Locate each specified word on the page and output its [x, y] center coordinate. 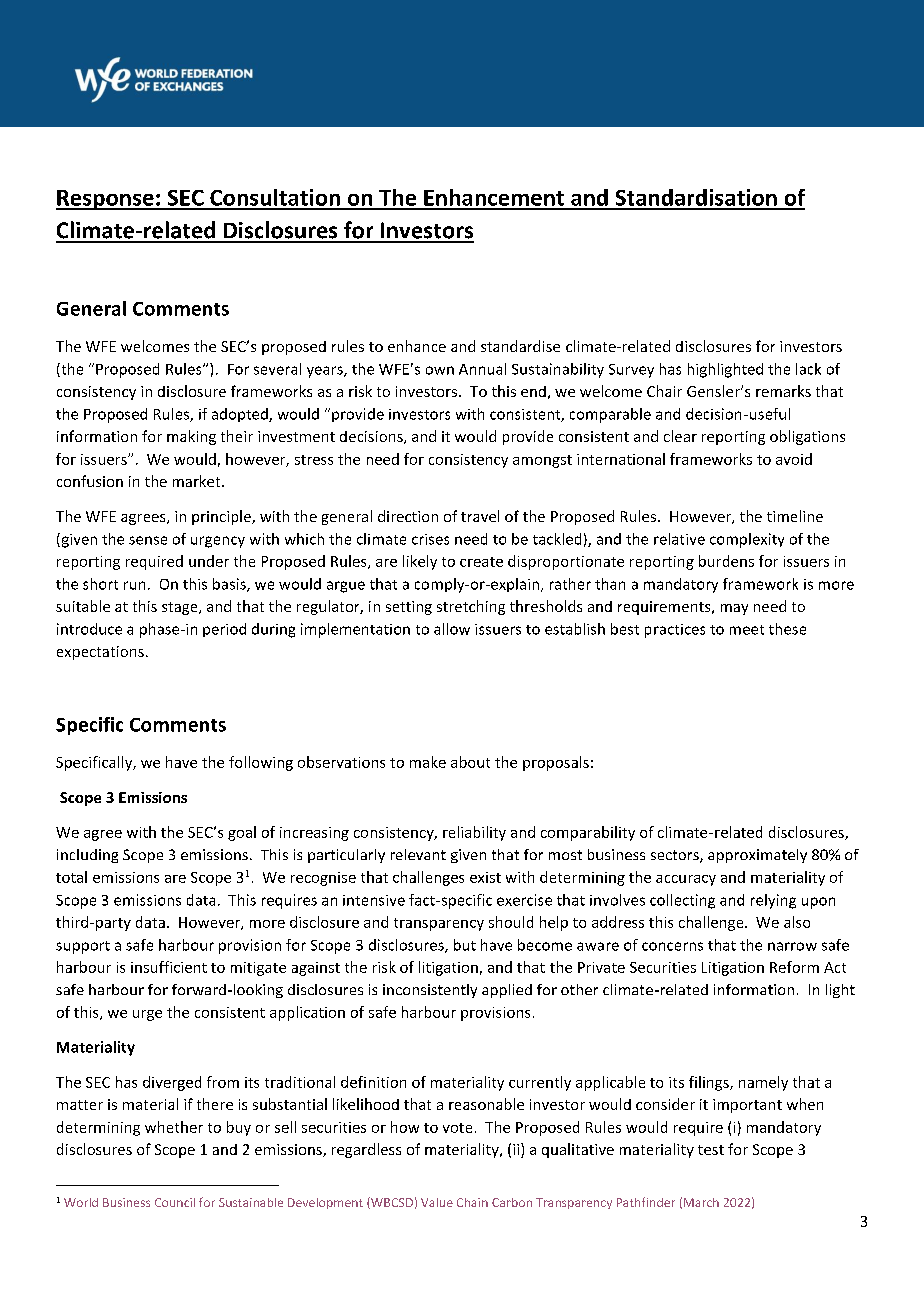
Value [437, 1202]
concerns [672, 946]
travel [480, 516]
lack [808, 369]
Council [175, 1202]
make [428, 762]
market [198, 481]
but [465, 945]
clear [680, 436]
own [440, 370]
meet [747, 630]
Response [106, 200]
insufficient [169, 967]
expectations [100, 653]
